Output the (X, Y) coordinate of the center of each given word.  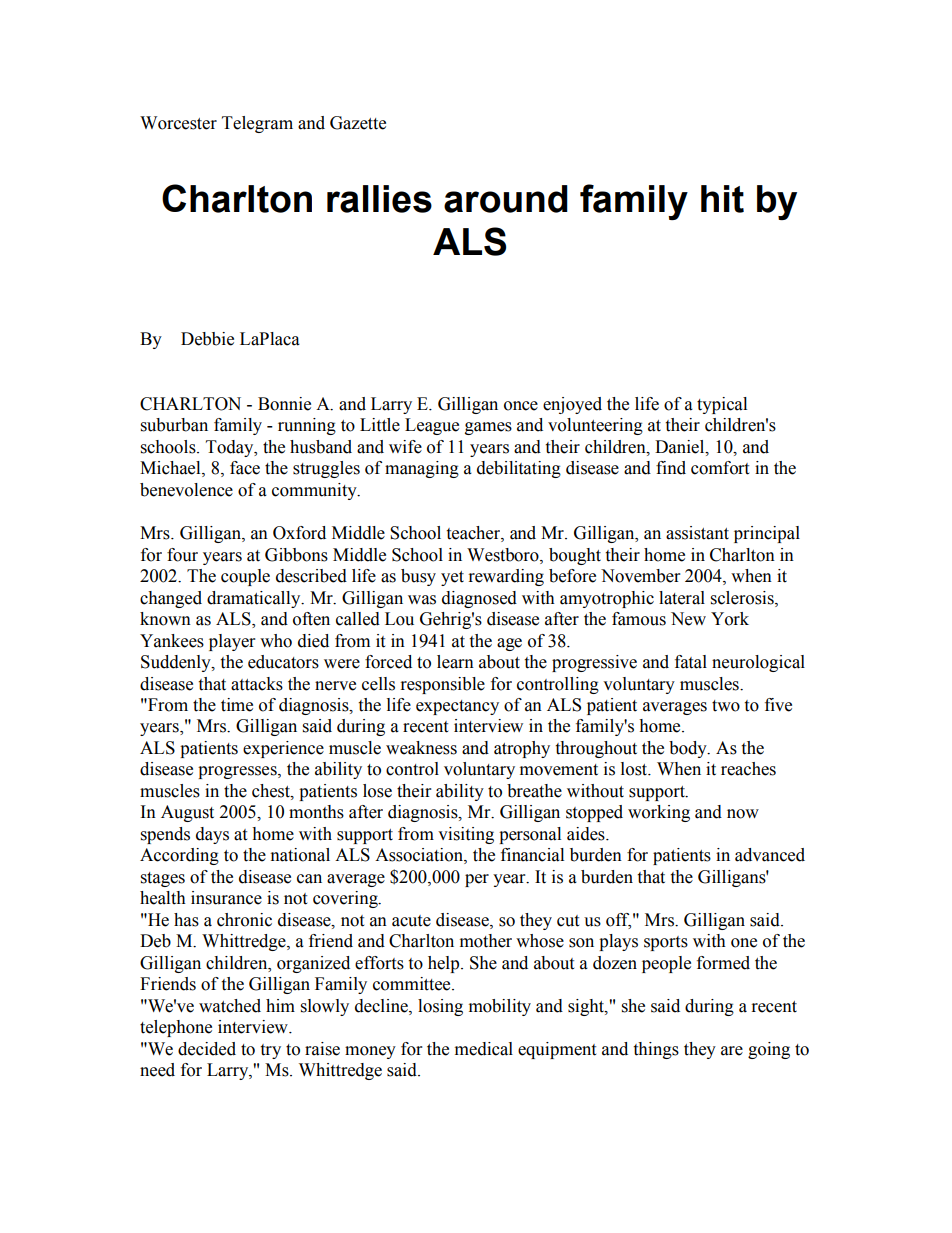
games (488, 428)
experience (283, 749)
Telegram (257, 124)
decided (207, 1049)
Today (231, 448)
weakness (421, 748)
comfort (720, 468)
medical (484, 1049)
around (506, 199)
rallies (379, 199)
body (689, 749)
